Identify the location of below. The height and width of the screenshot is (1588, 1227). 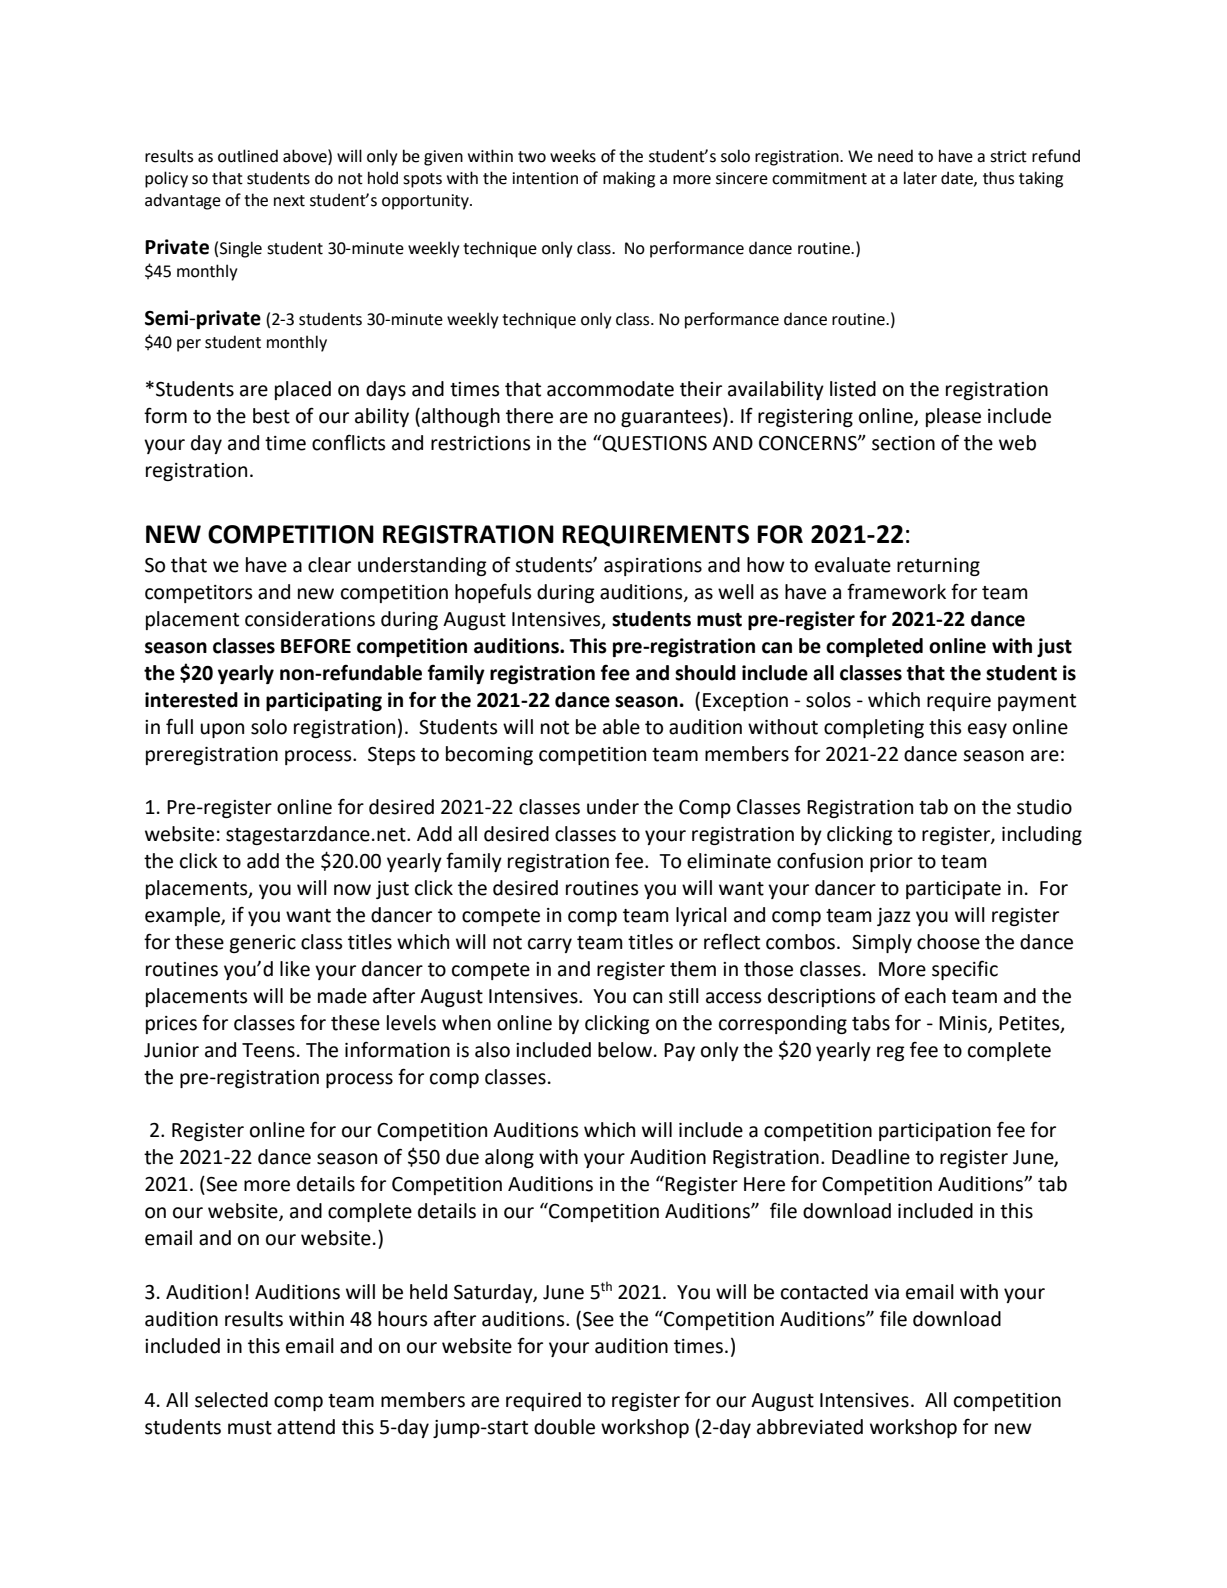
(625, 1050).
